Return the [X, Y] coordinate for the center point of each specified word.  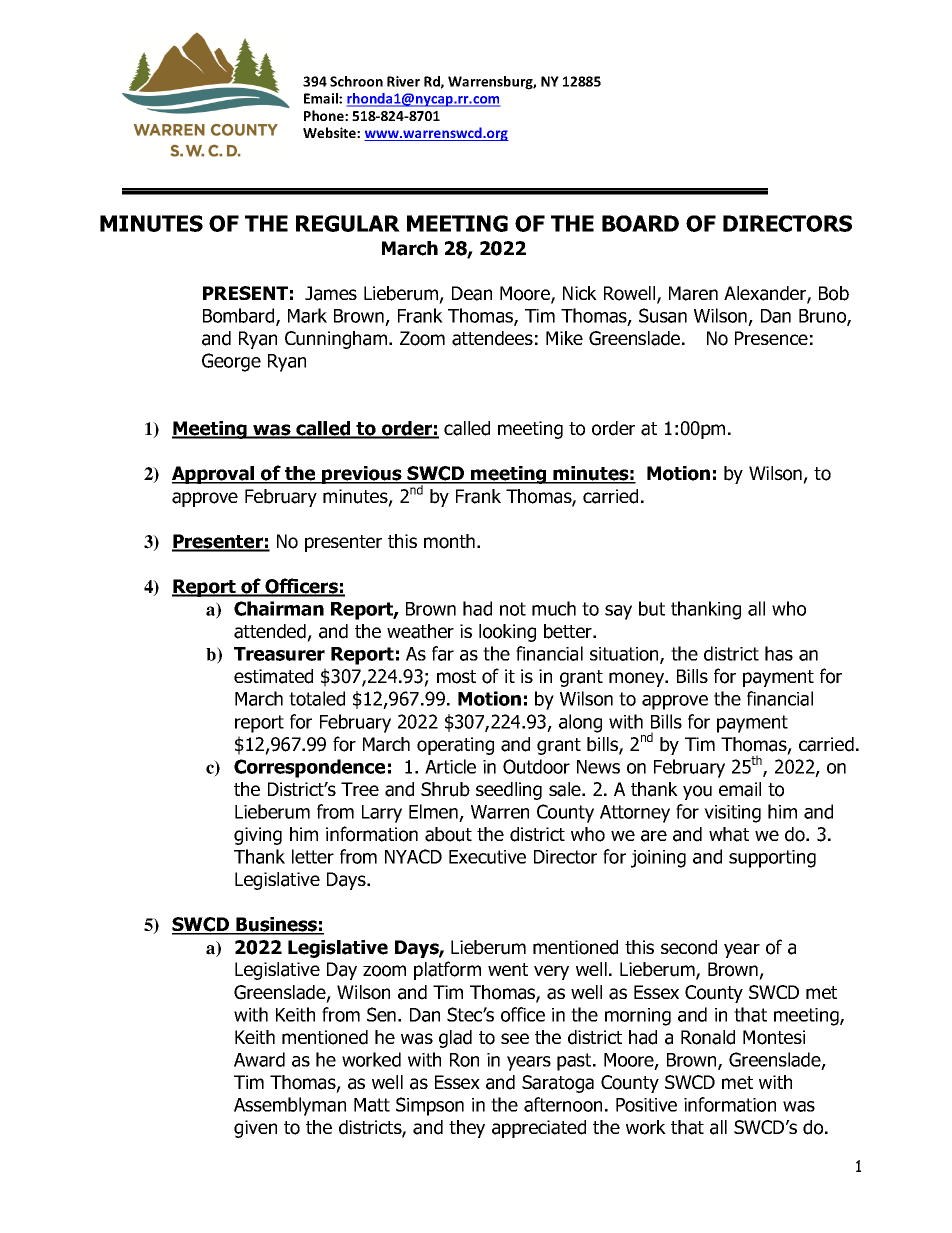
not [513, 609]
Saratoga [558, 1084]
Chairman [279, 608]
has [779, 653]
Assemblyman [290, 1106]
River [403, 81]
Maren [693, 293]
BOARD [640, 223]
